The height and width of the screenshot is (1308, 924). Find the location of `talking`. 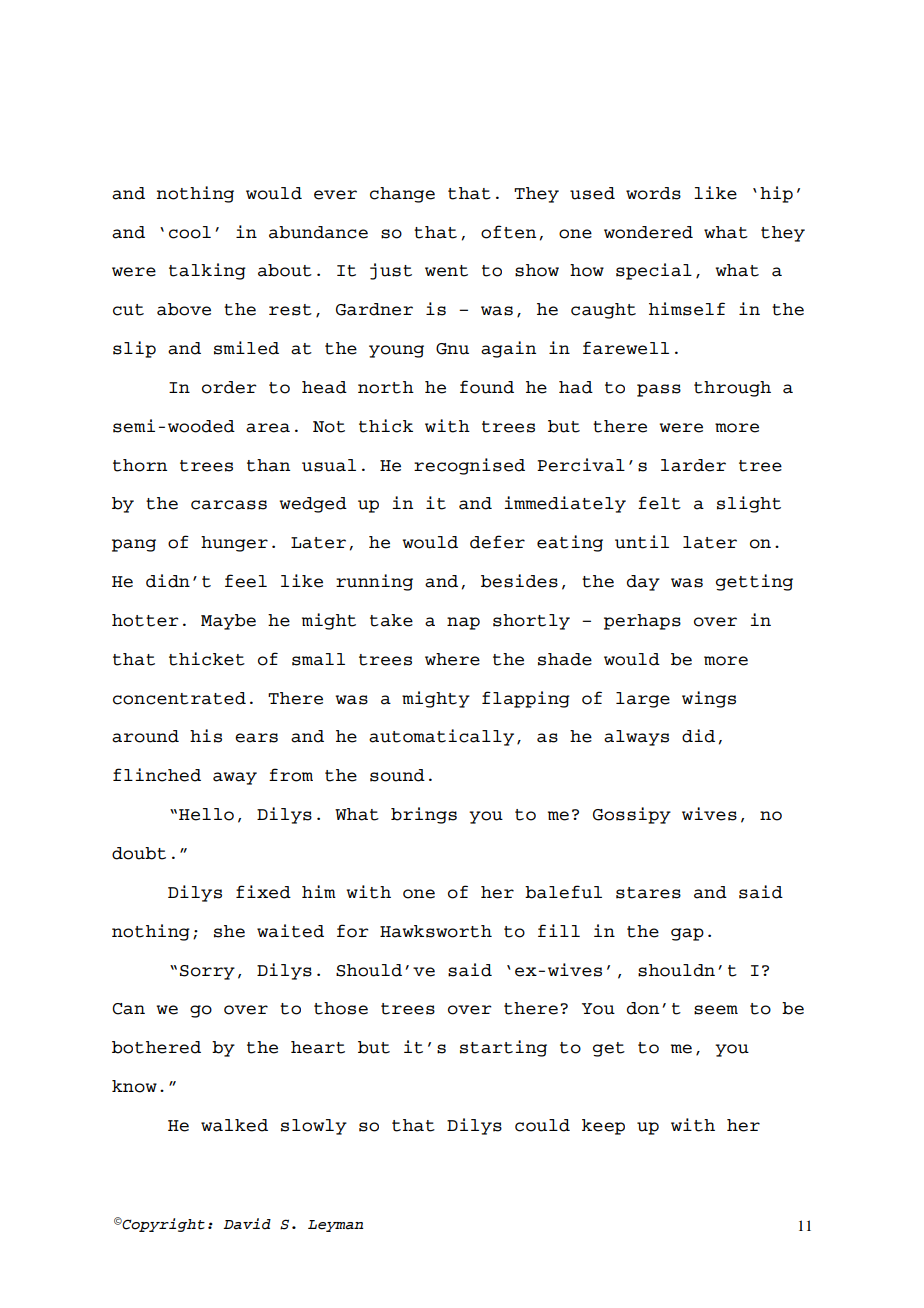

talking is located at coordinates (207, 271).
